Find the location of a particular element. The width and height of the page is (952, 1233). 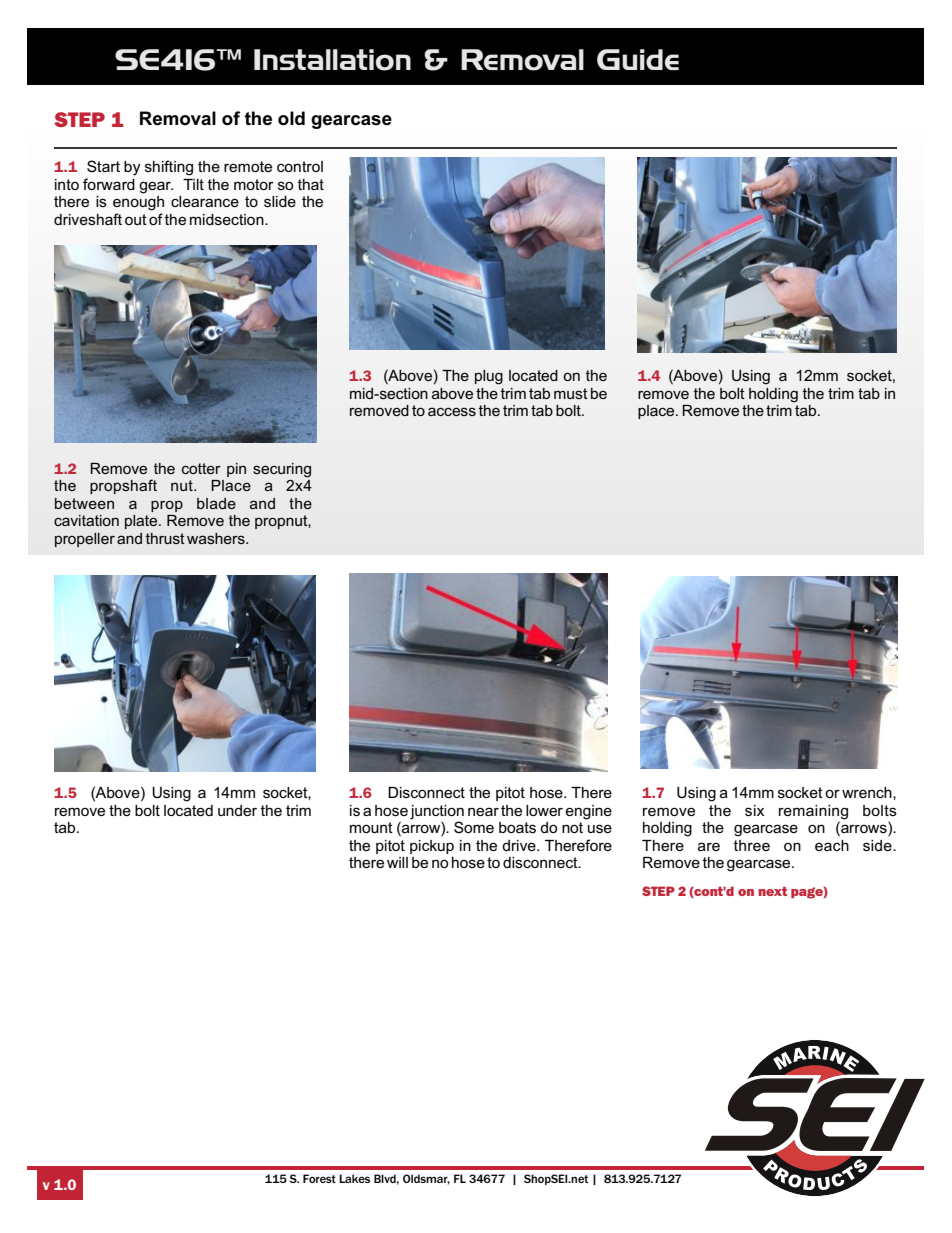

Installation is located at coordinates (332, 60).
